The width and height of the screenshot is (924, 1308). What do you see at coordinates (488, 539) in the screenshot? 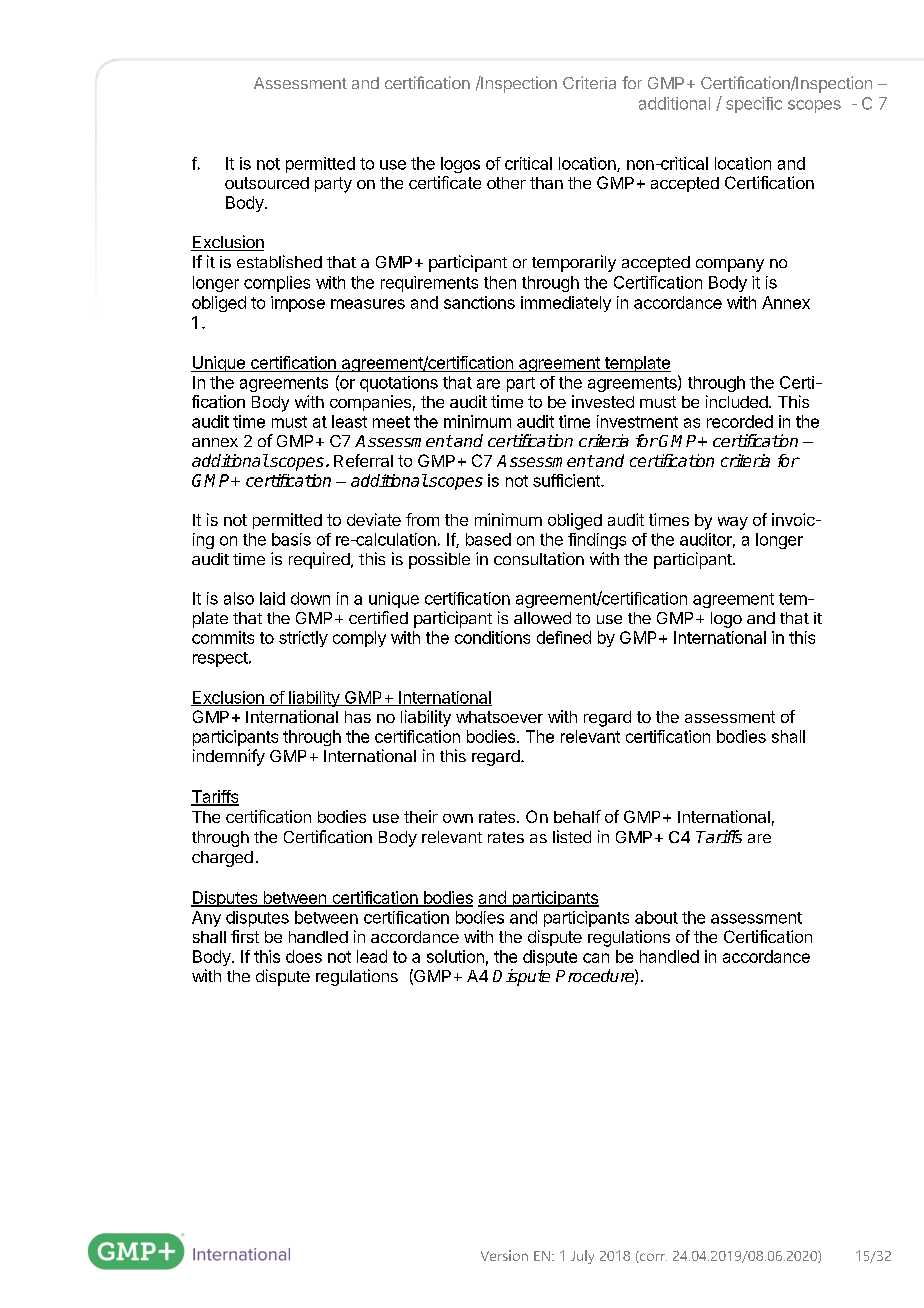
I see `based` at bounding box center [488, 539].
